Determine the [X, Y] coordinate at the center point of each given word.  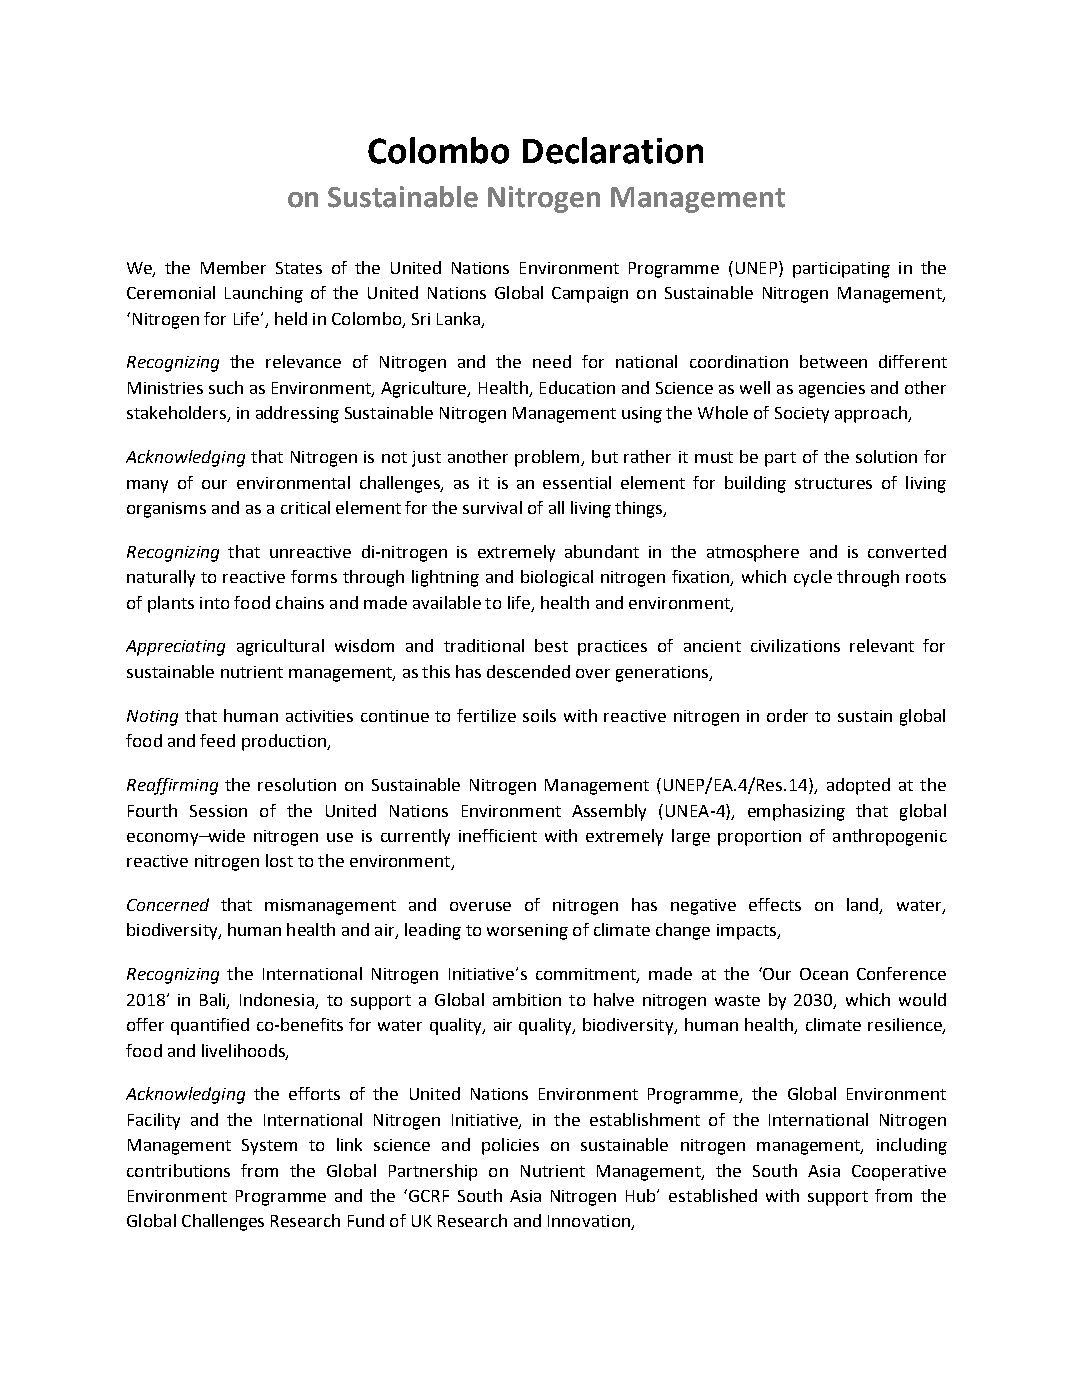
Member [233, 267]
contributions [178, 1170]
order [787, 715]
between [833, 361]
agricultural [280, 647]
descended [528, 671]
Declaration [613, 150]
